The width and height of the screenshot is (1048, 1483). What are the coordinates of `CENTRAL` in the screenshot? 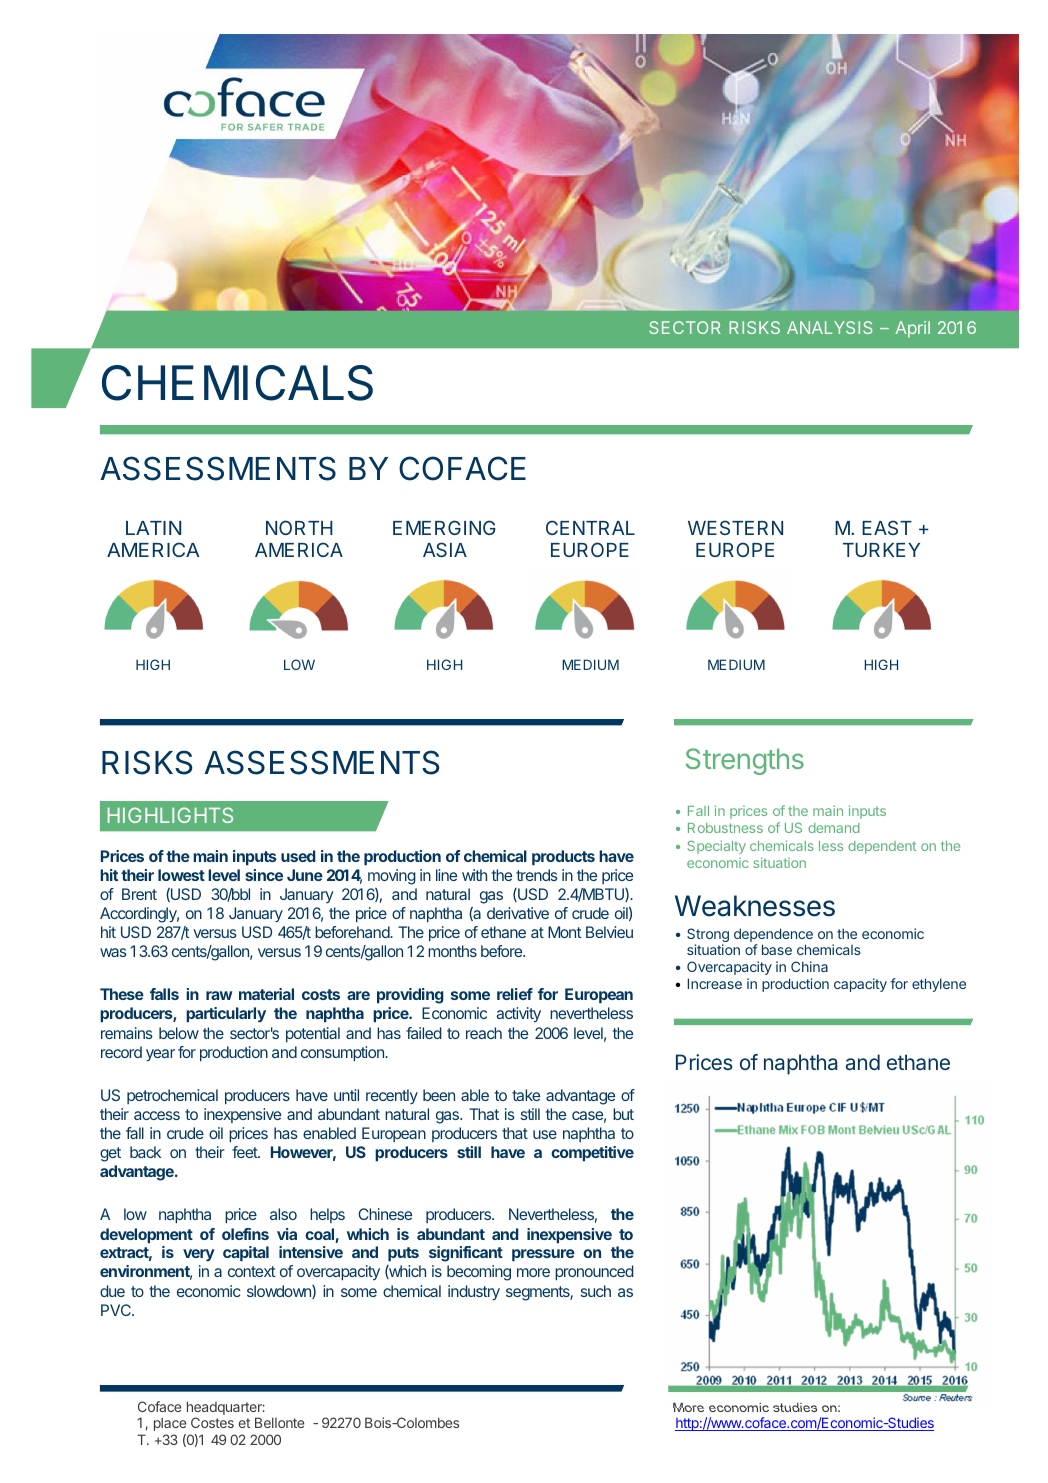 It's located at (590, 527).
